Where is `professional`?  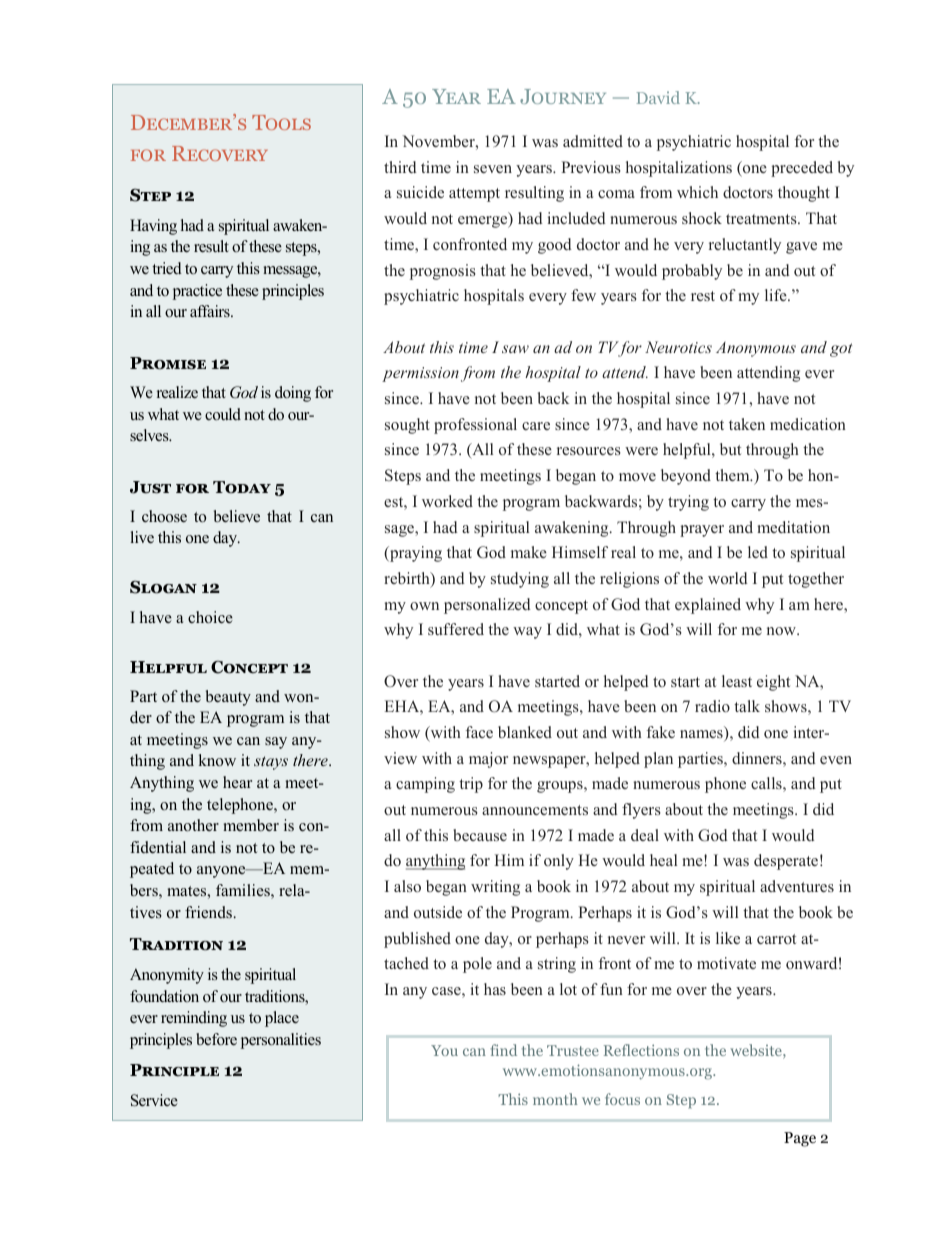
professional is located at coordinates (475, 426).
